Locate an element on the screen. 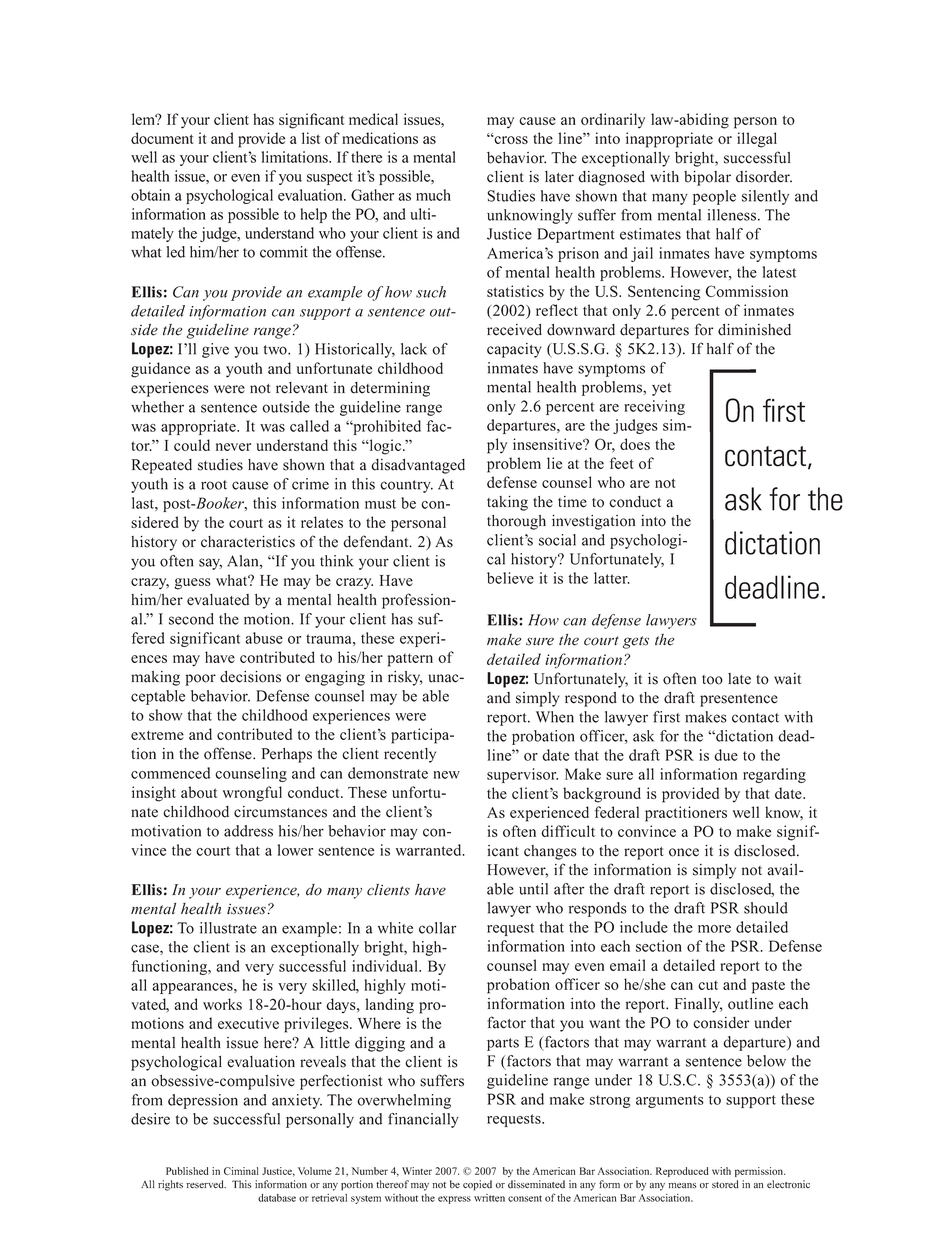 The image size is (952, 1237). bipolar is located at coordinates (707, 178).
